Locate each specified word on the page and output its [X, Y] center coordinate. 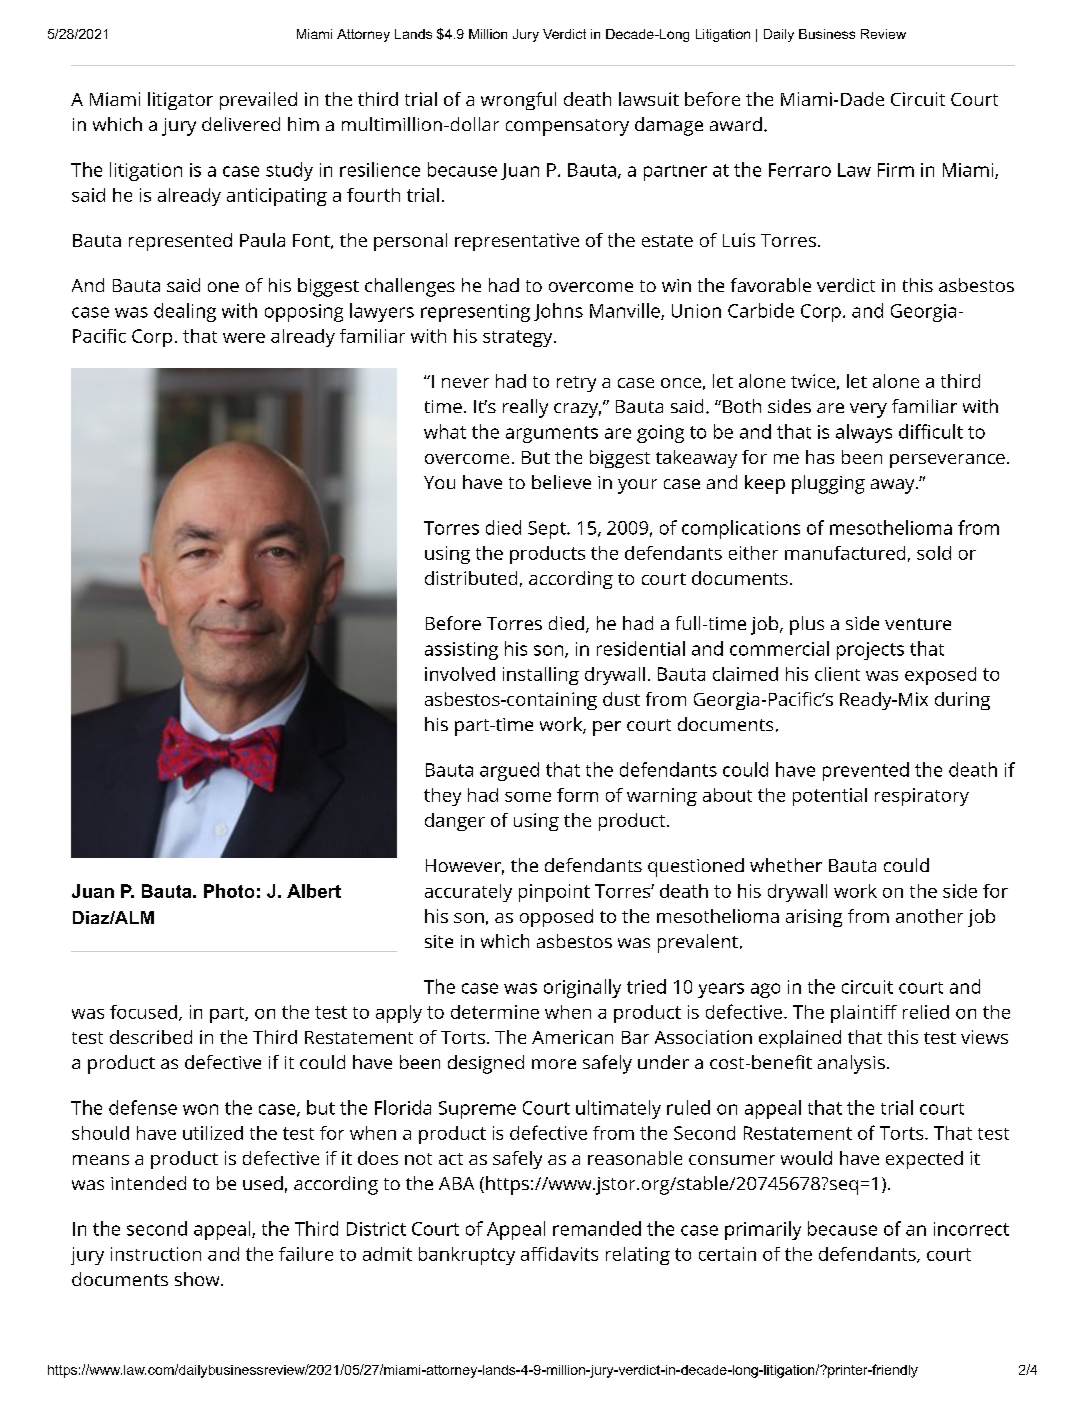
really [525, 408]
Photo [229, 891]
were [244, 338]
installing [541, 676]
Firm [896, 170]
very [868, 410]
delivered [241, 124]
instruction [156, 1254]
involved [460, 674]
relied [926, 1012]
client [837, 674]
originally [582, 988]
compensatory [567, 127]
